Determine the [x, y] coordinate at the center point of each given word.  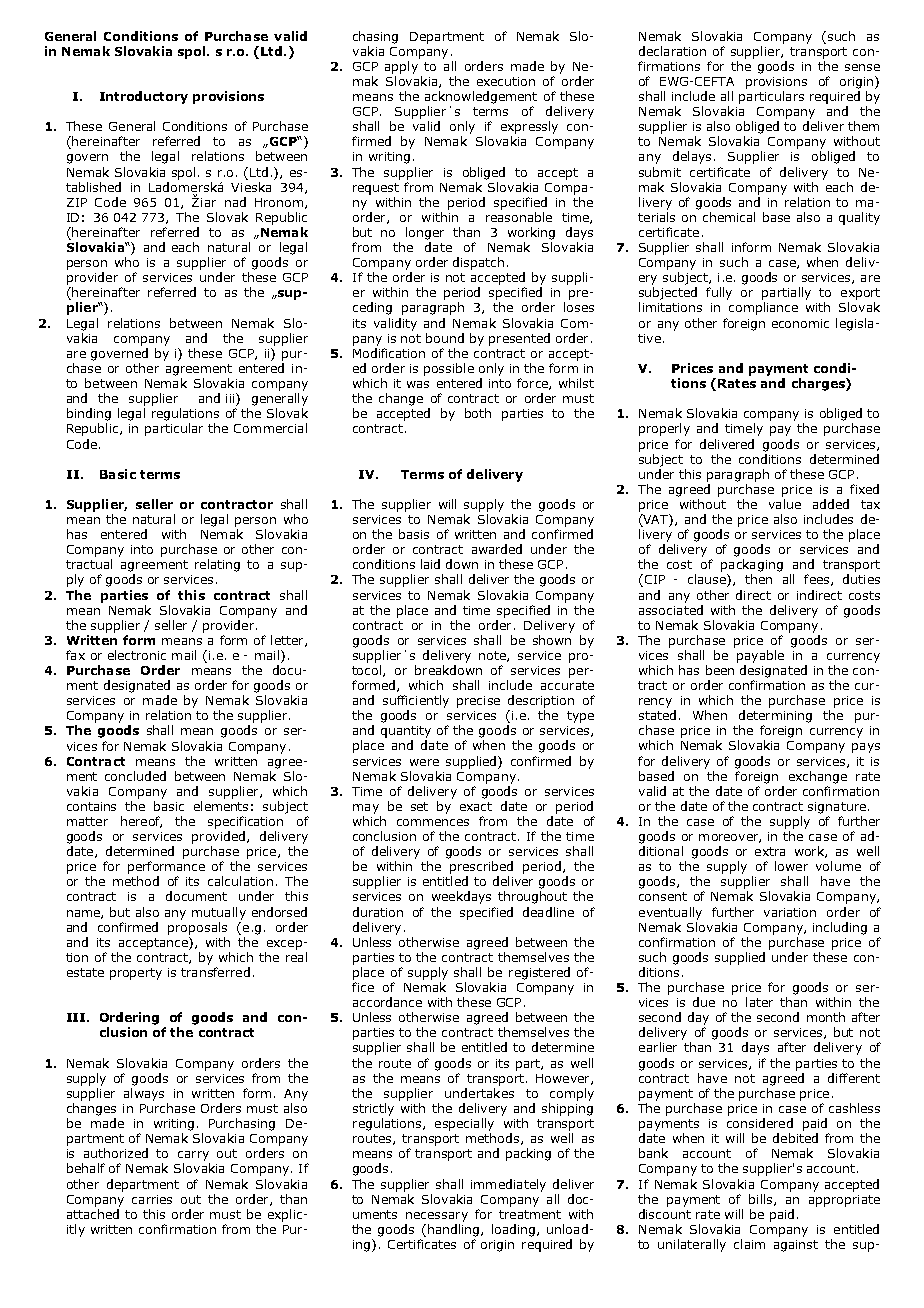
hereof [141, 822]
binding [89, 414]
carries [152, 1199]
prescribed [481, 867]
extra [770, 851]
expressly [529, 127]
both [478, 413]
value [785, 504]
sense [862, 67]
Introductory [144, 97]
